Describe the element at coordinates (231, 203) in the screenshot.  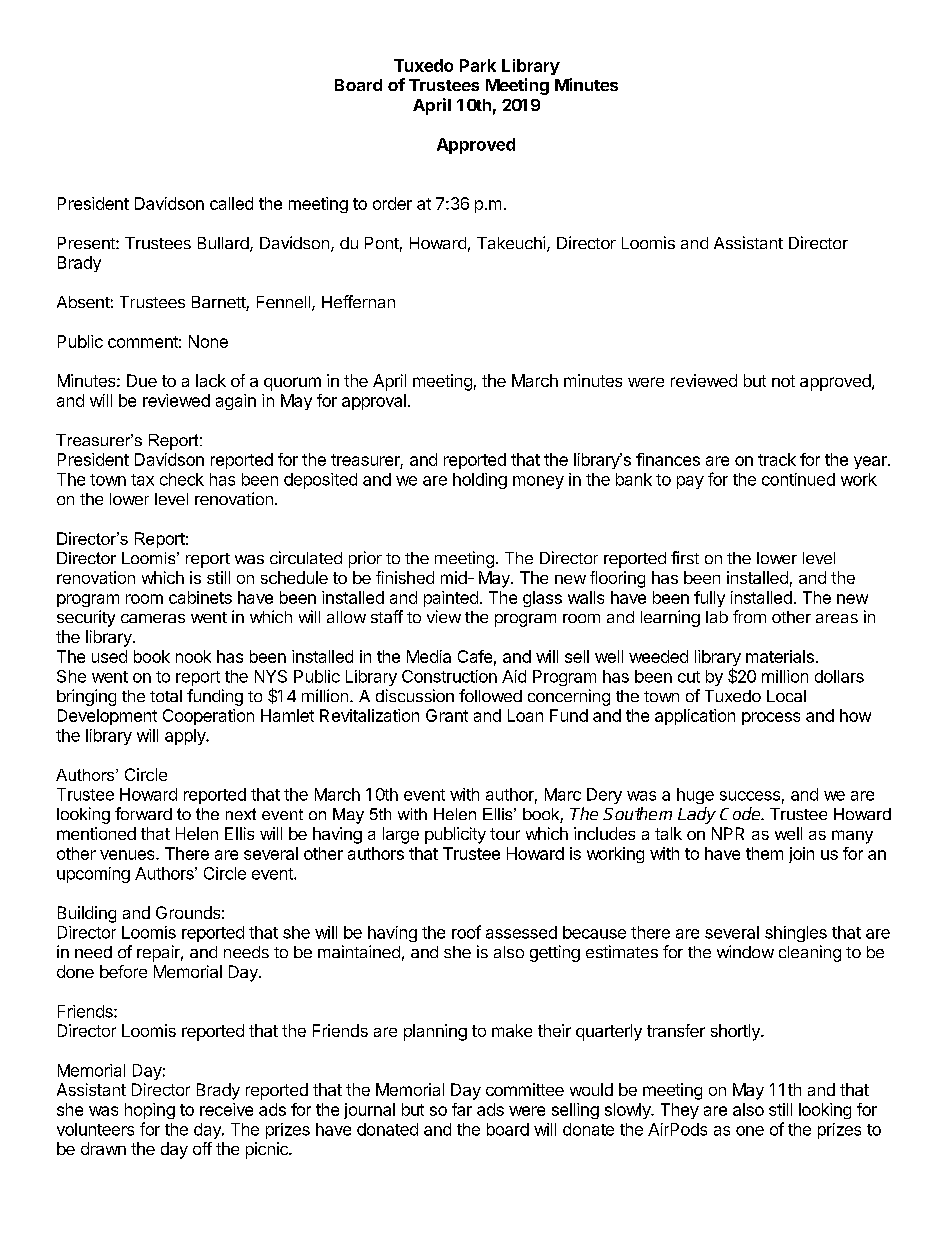
I see `called` at that location.
